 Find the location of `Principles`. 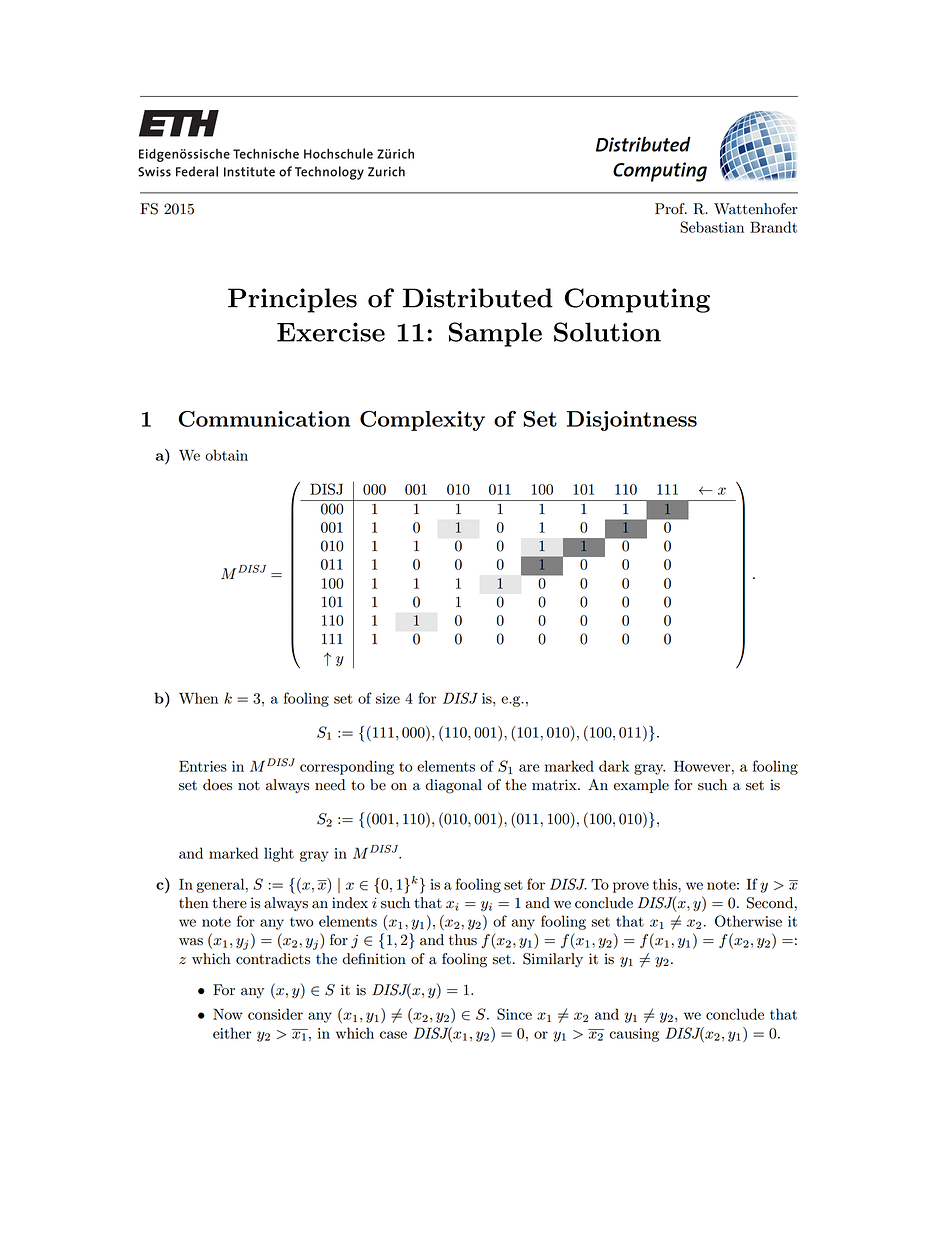

Principles is located at coordinates (292, 300).
